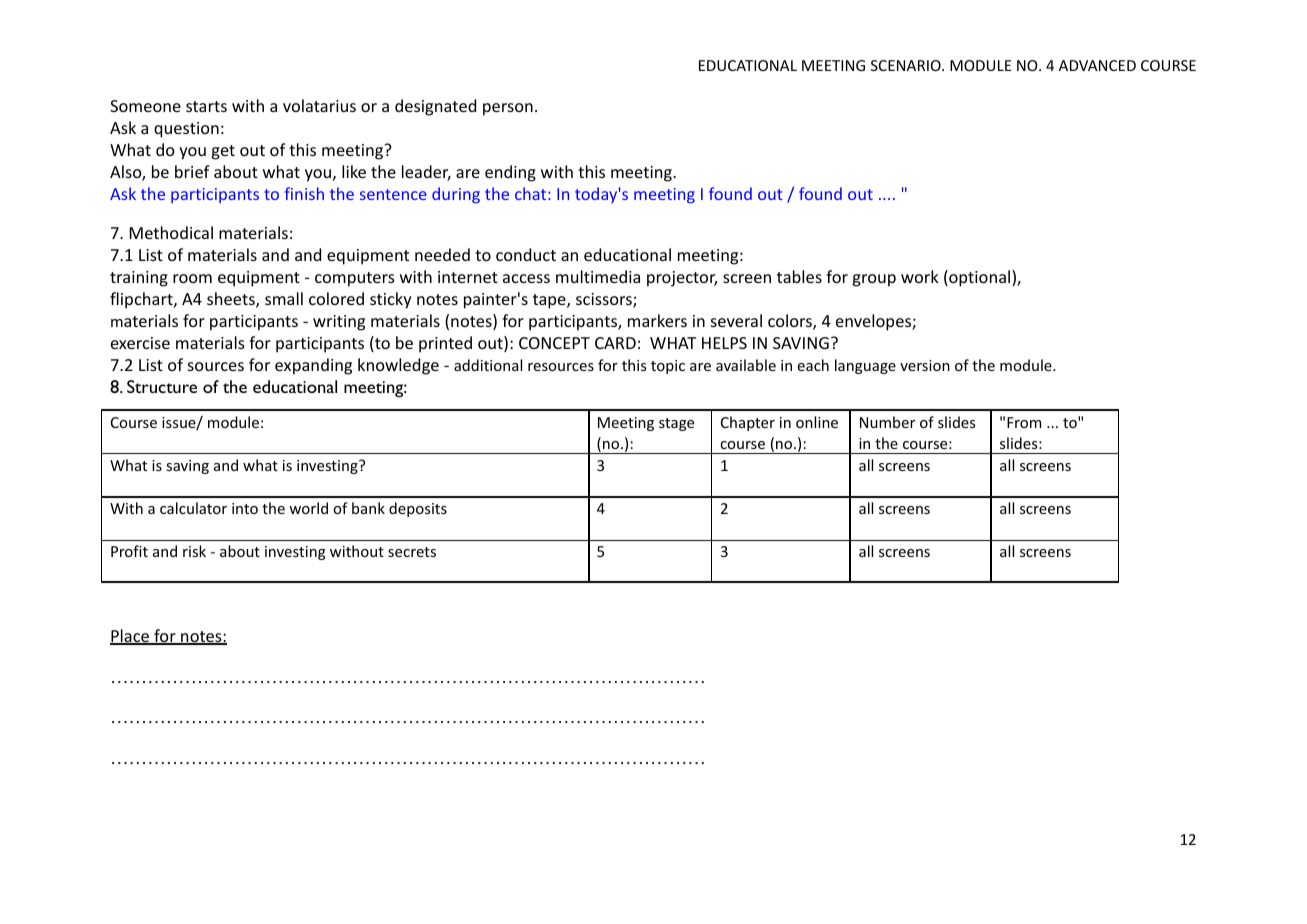 This document has height=924, width=1307. I want to click on starts, so click(206, 106).
